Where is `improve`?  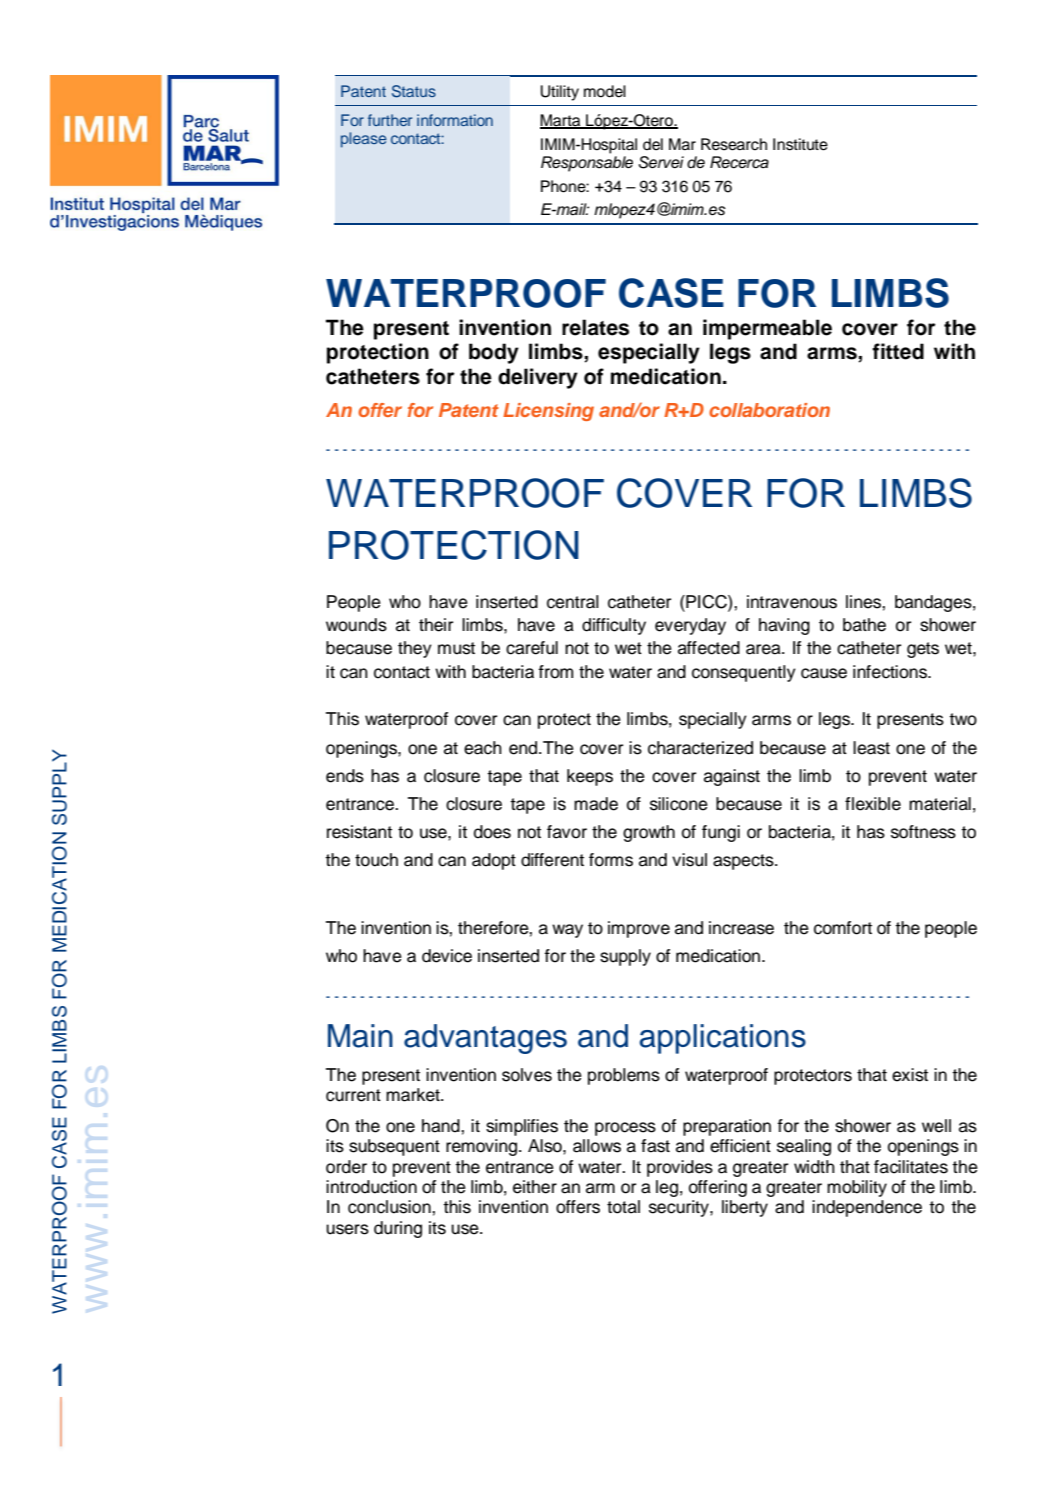 improve is located at coordinates (639, 929).
